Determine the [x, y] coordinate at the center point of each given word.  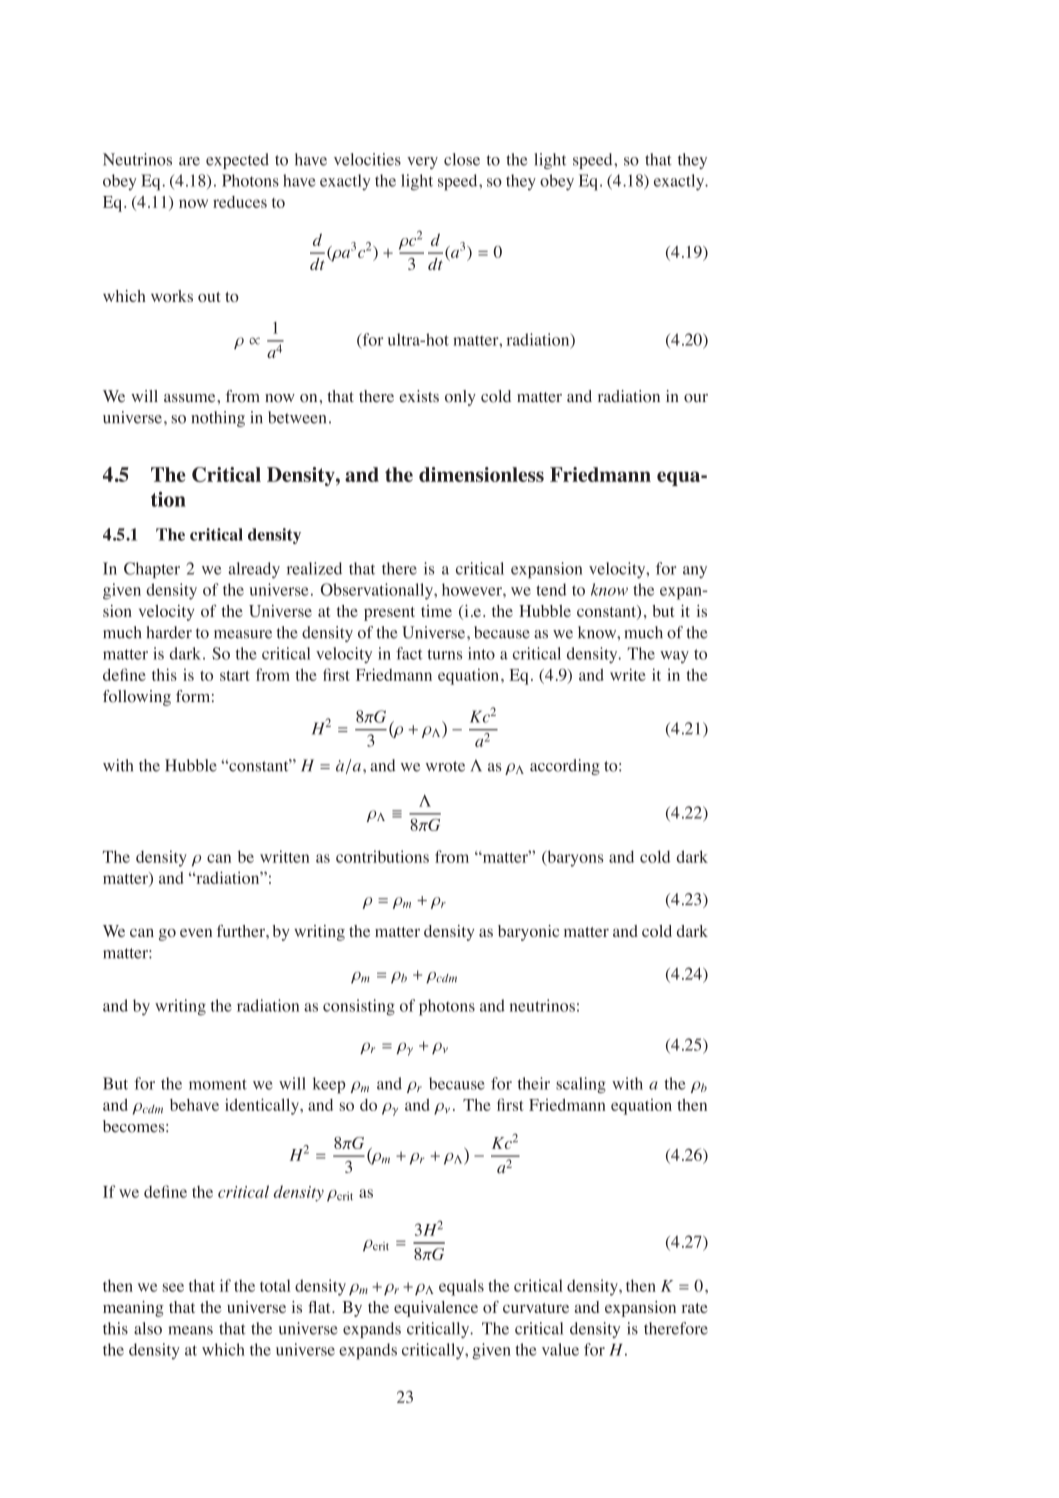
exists [419, 396]
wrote [445, 766]
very [422, 163]
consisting [359, 1007]
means [190, 1330]
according [565, 767]
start [235, 676]
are [189, 161]
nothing [218, 419]
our [696, 398]
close [462, 159]
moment [218, 1084]
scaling [581, 1085]
